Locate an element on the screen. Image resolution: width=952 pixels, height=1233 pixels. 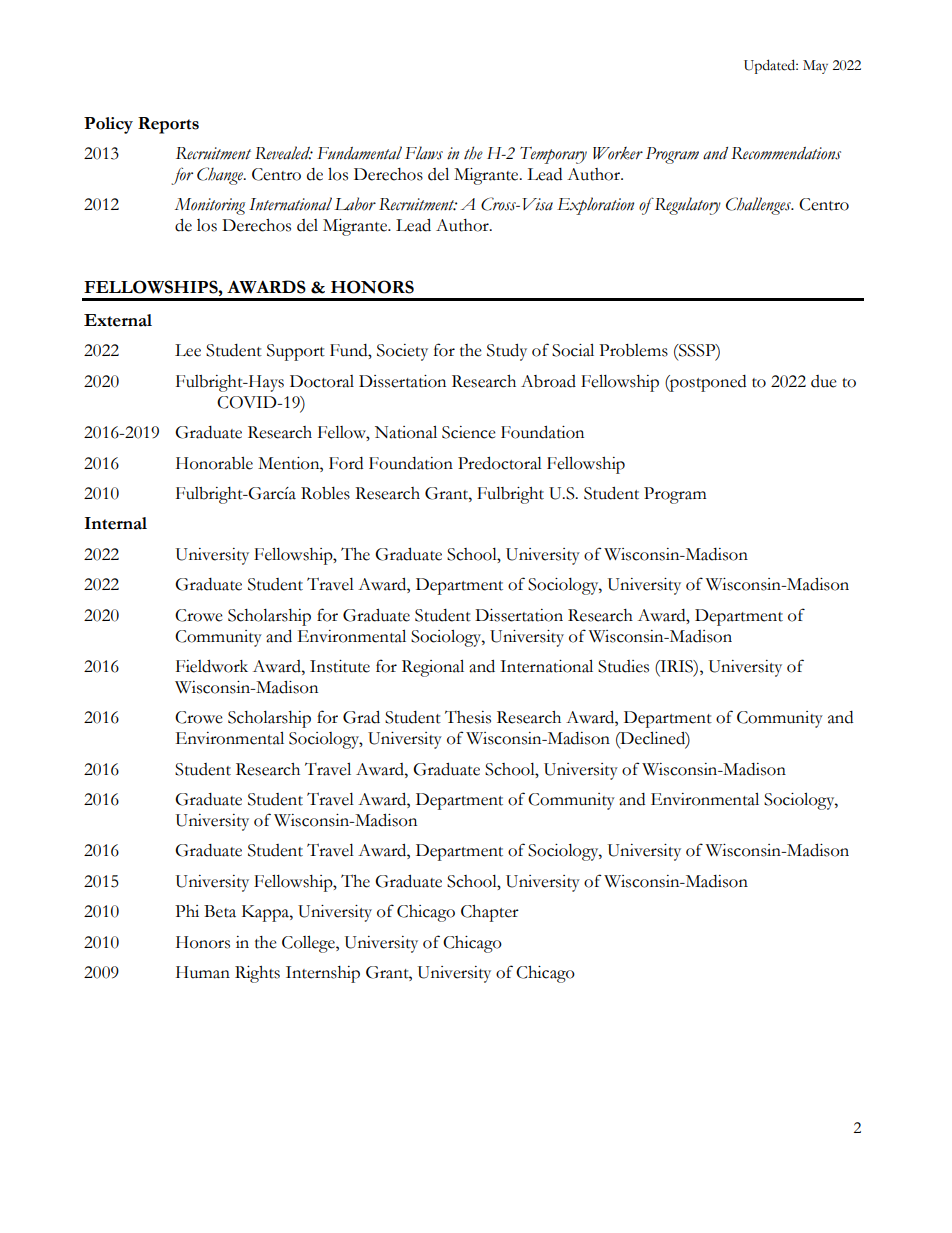
Flaws is located at coordinates (424, 153).
